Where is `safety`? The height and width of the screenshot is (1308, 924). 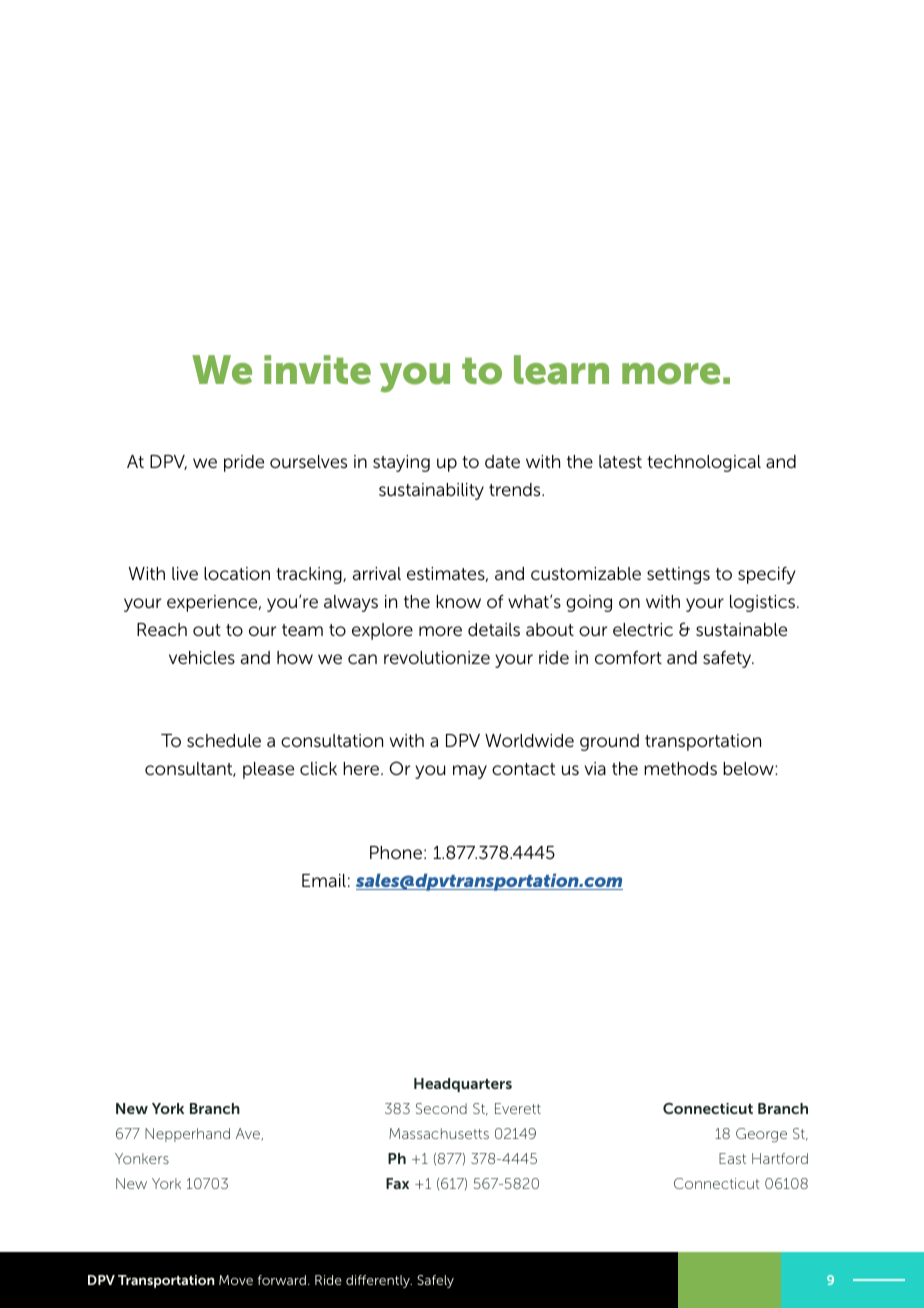
safety is located at coordinates (728, 659).
